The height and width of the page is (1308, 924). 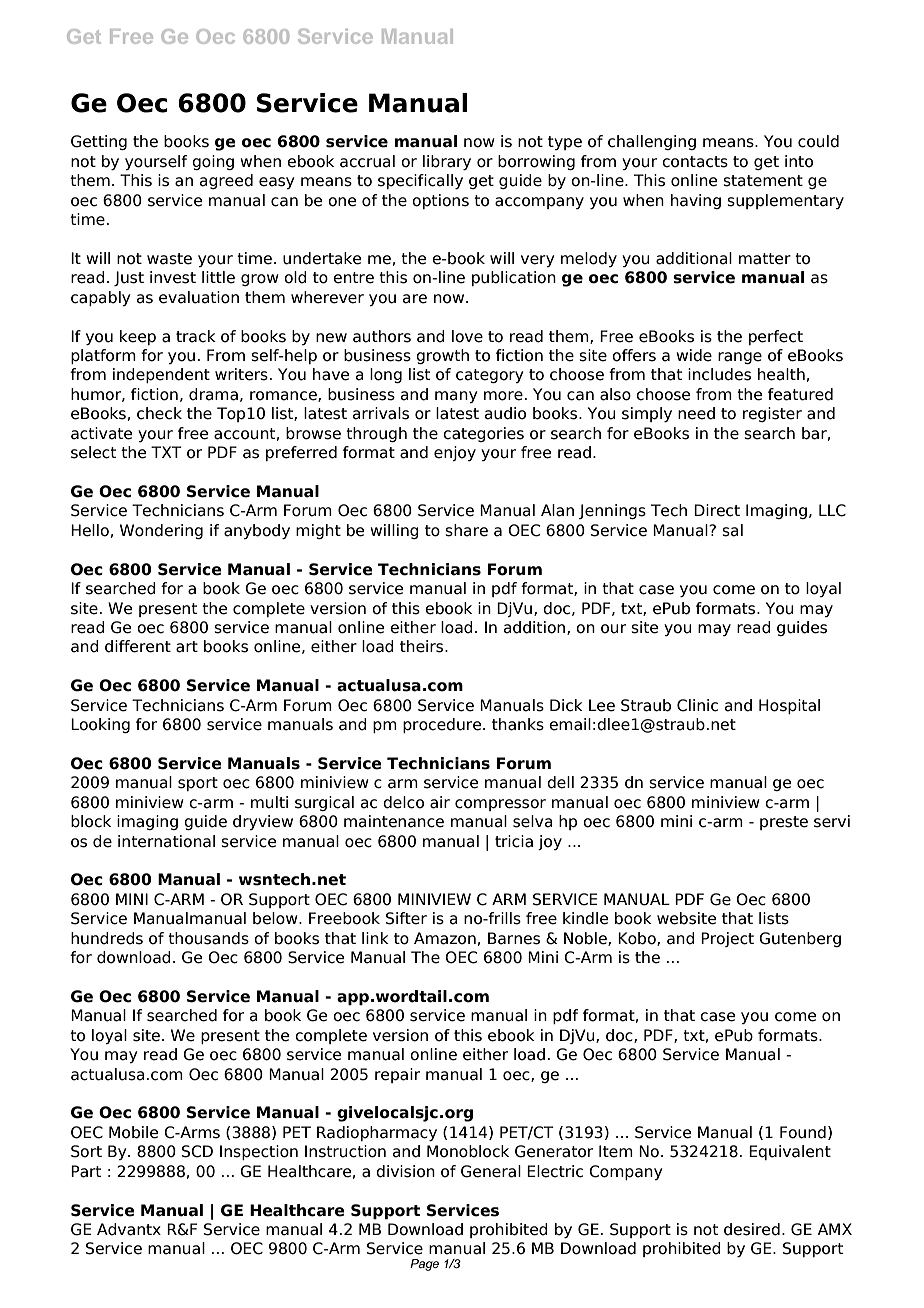 What do you see at coordinates (161, 531) in the page?
I see `Wondering` at bounding box center [161, 531].
